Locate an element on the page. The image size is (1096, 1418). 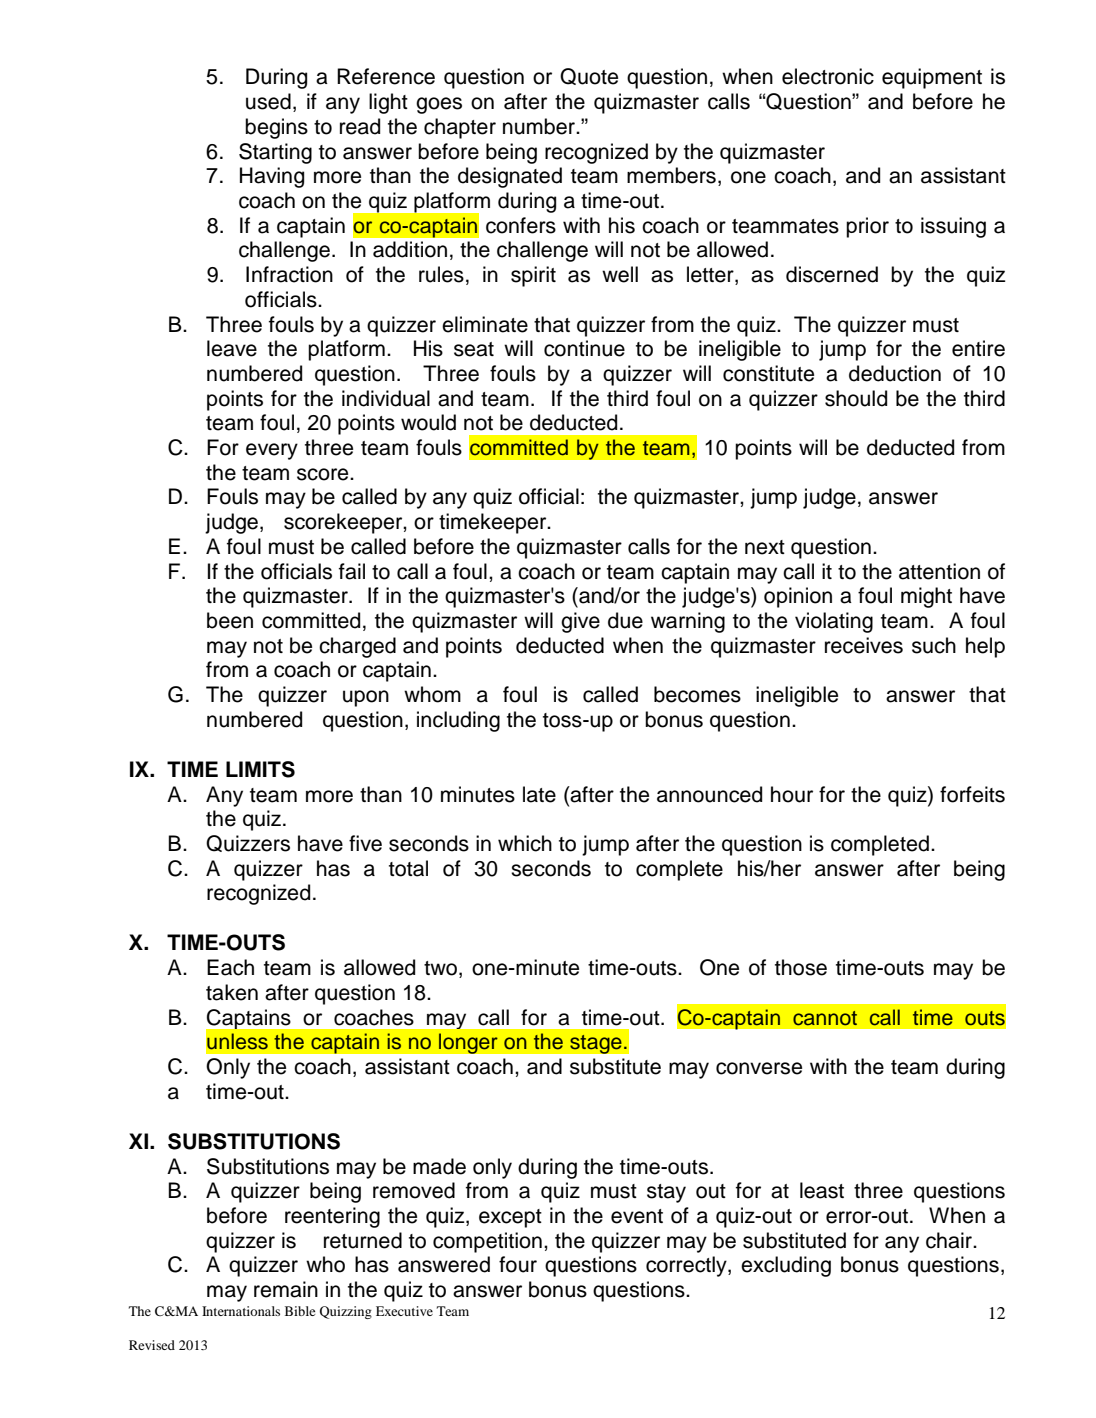
those is located at coordinates (801, 967).
